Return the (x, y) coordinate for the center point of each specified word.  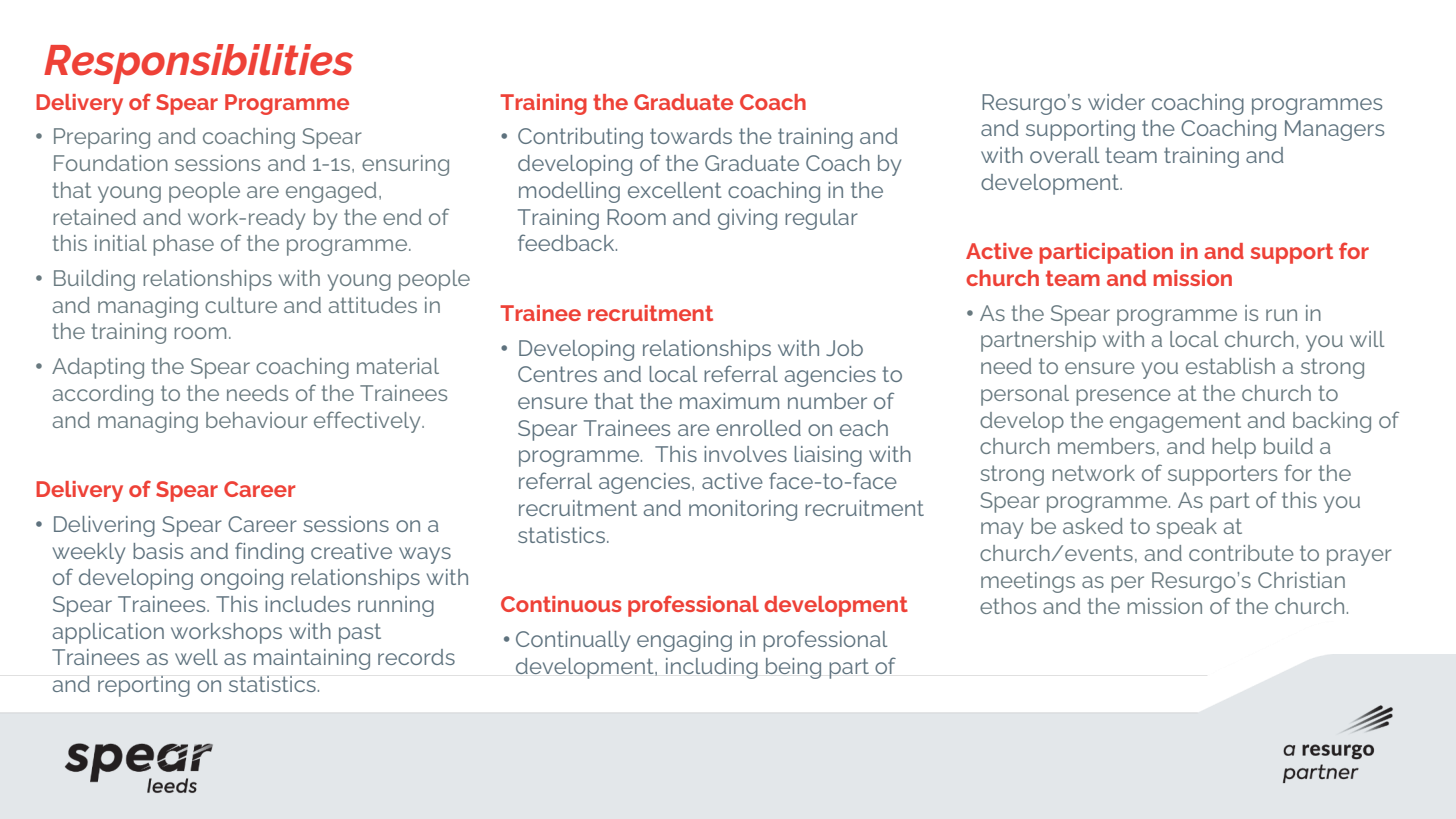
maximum (729, 401)
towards (691, 136)
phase (183, 245)
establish (1230, 366)
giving (747, 219)
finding (269, 553)
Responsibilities (198, 64)
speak (1186, 528)
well (196, 657)
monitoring (743, 510)
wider (1116, 102)
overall (1064, 155)
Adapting (98, 368)
